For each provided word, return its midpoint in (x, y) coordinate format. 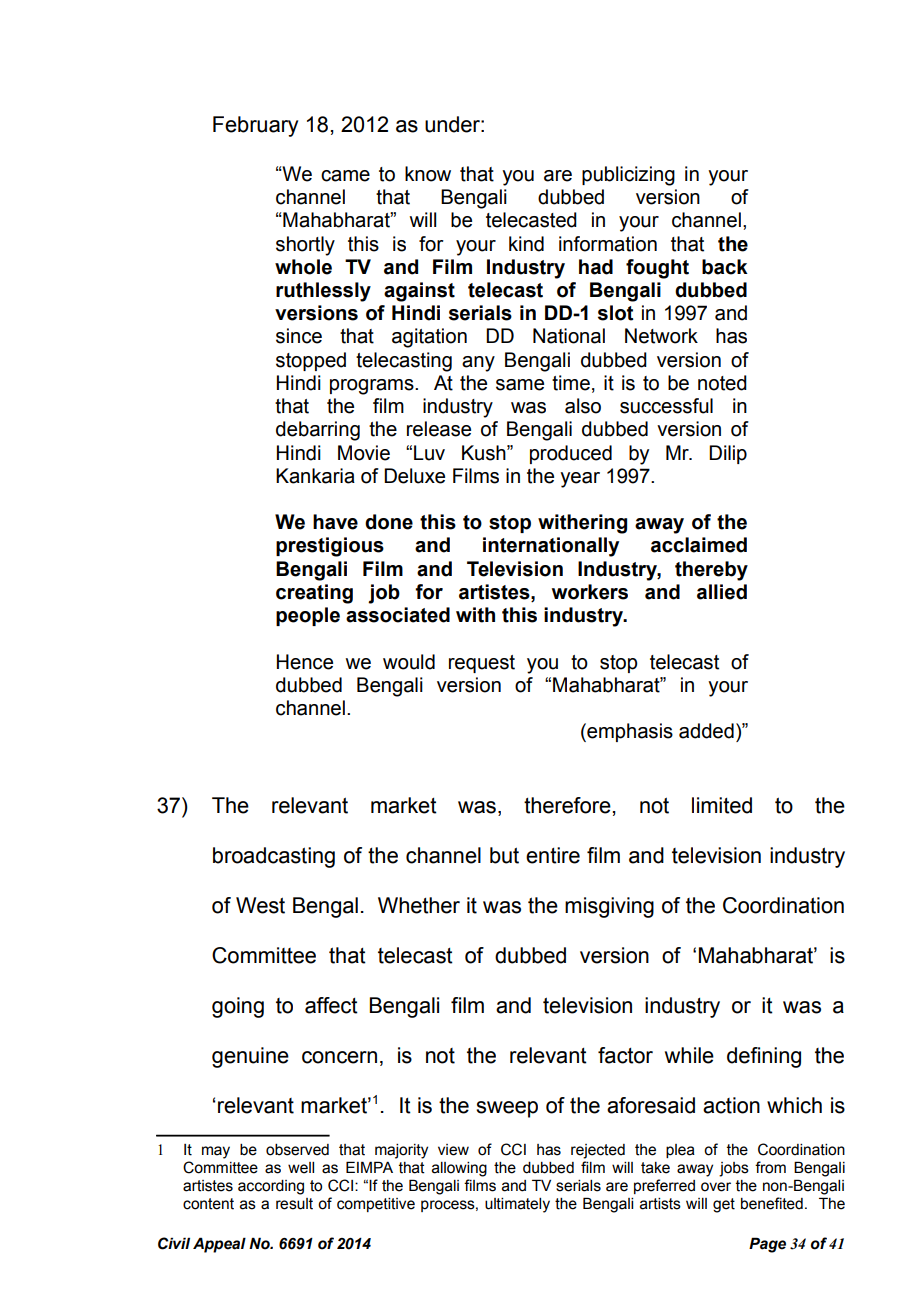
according (271, 1187)
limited (722, 805)
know (428, 174)
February (255, 126)
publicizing (628, 176)
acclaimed (699, 545)
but (504, 855)
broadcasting (274, 857)
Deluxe (414, 476)
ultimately (517, 1205)
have (335, 522)
